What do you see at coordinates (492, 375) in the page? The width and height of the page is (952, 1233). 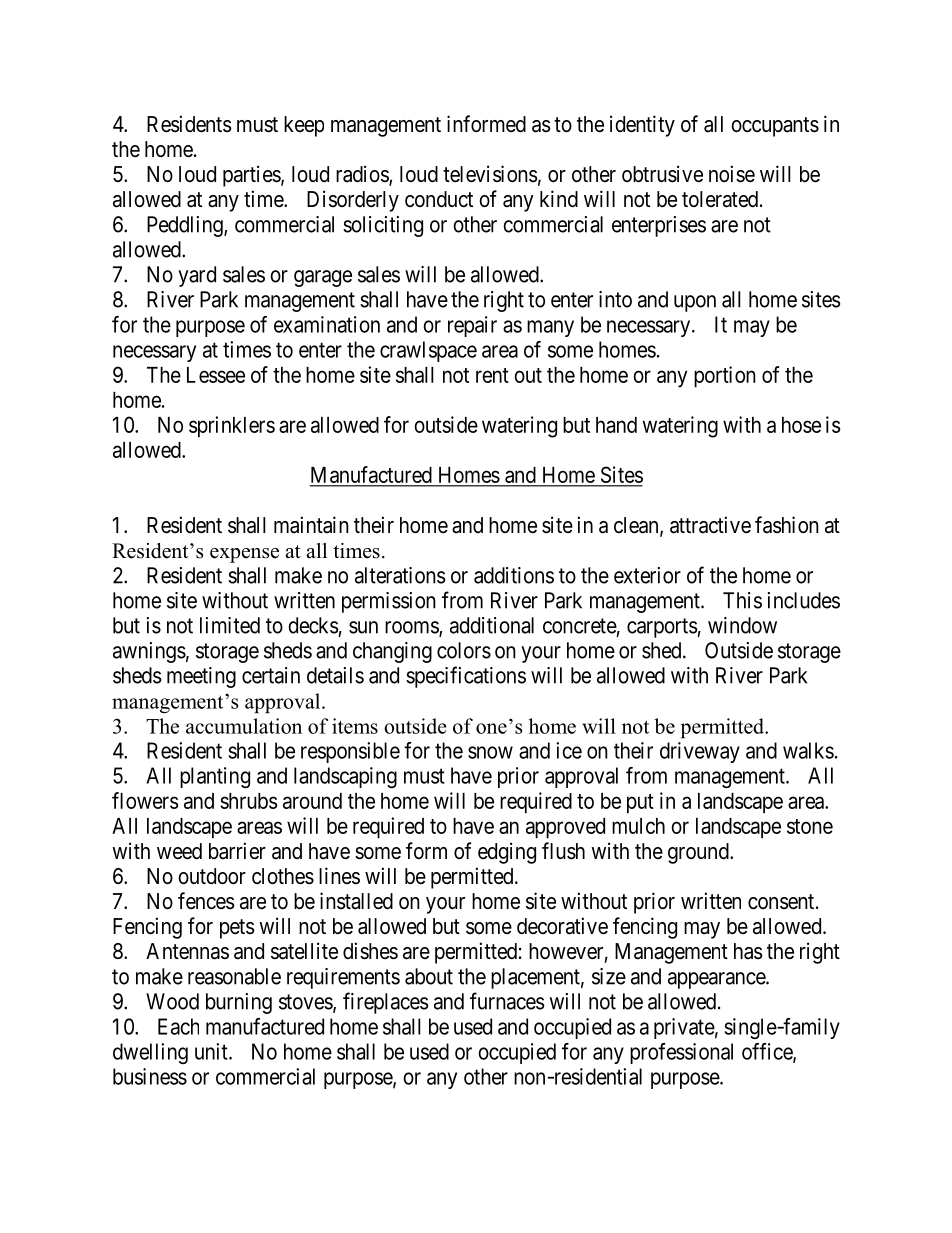 I see `rent` at bounding box center [492, 375].
